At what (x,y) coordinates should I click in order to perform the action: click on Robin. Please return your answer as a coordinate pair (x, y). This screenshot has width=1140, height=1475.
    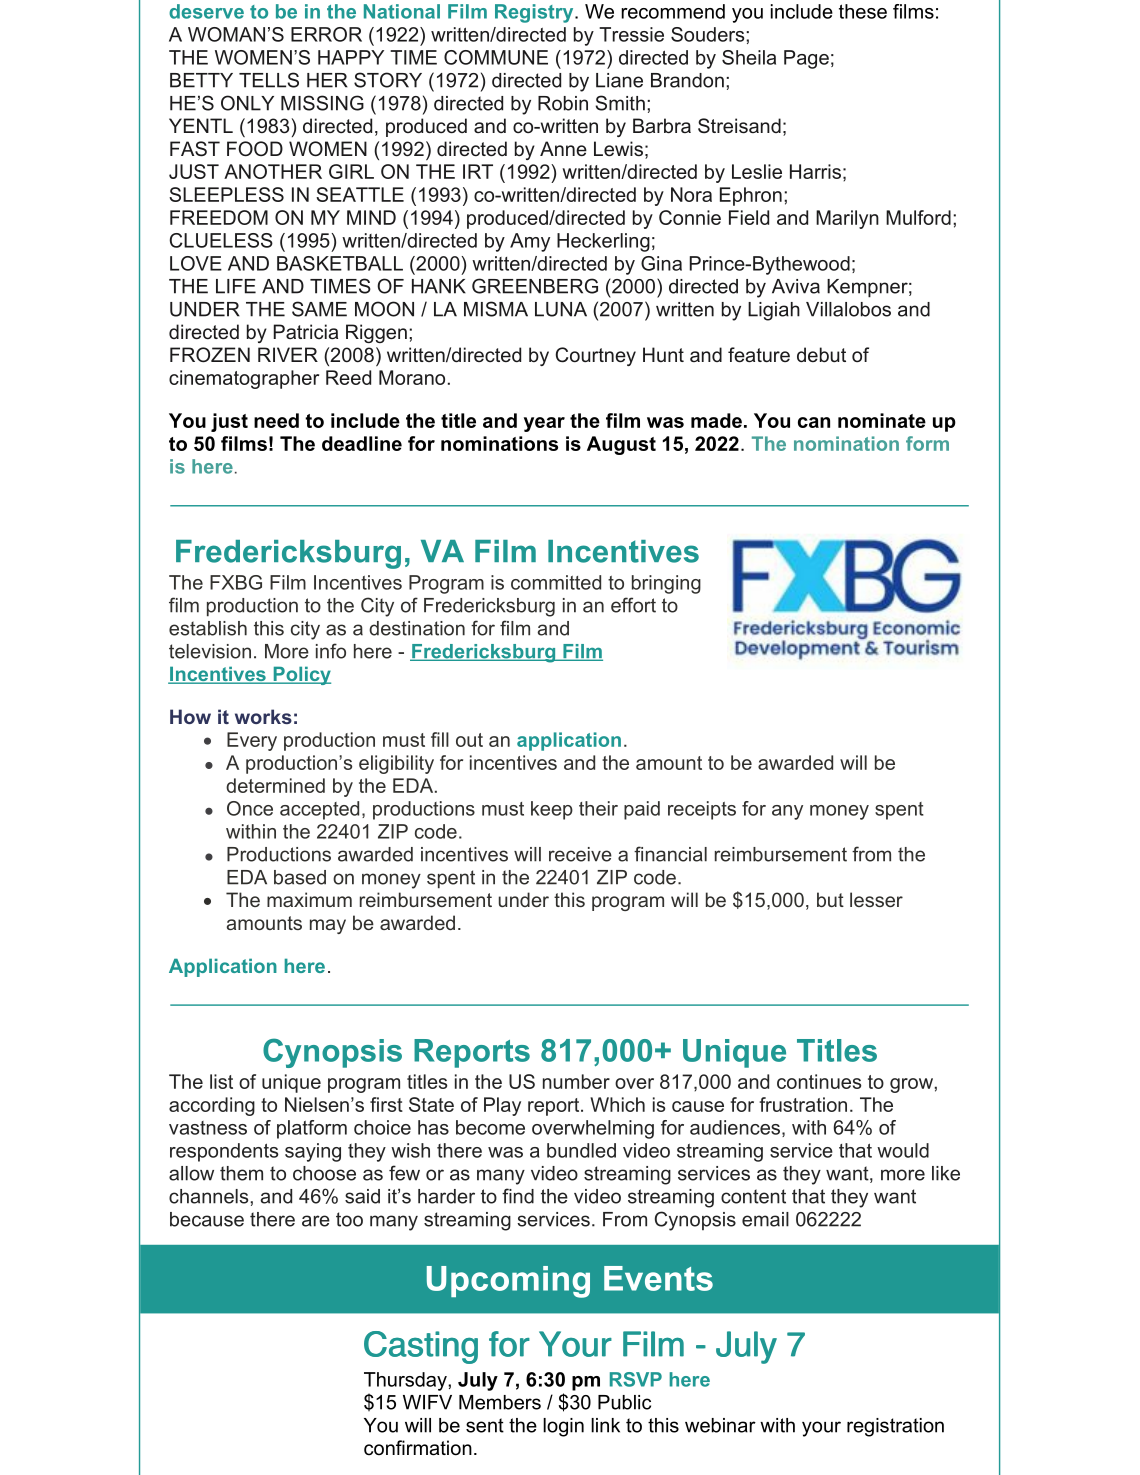
    Looking at the image, I should click on (563, 103).
